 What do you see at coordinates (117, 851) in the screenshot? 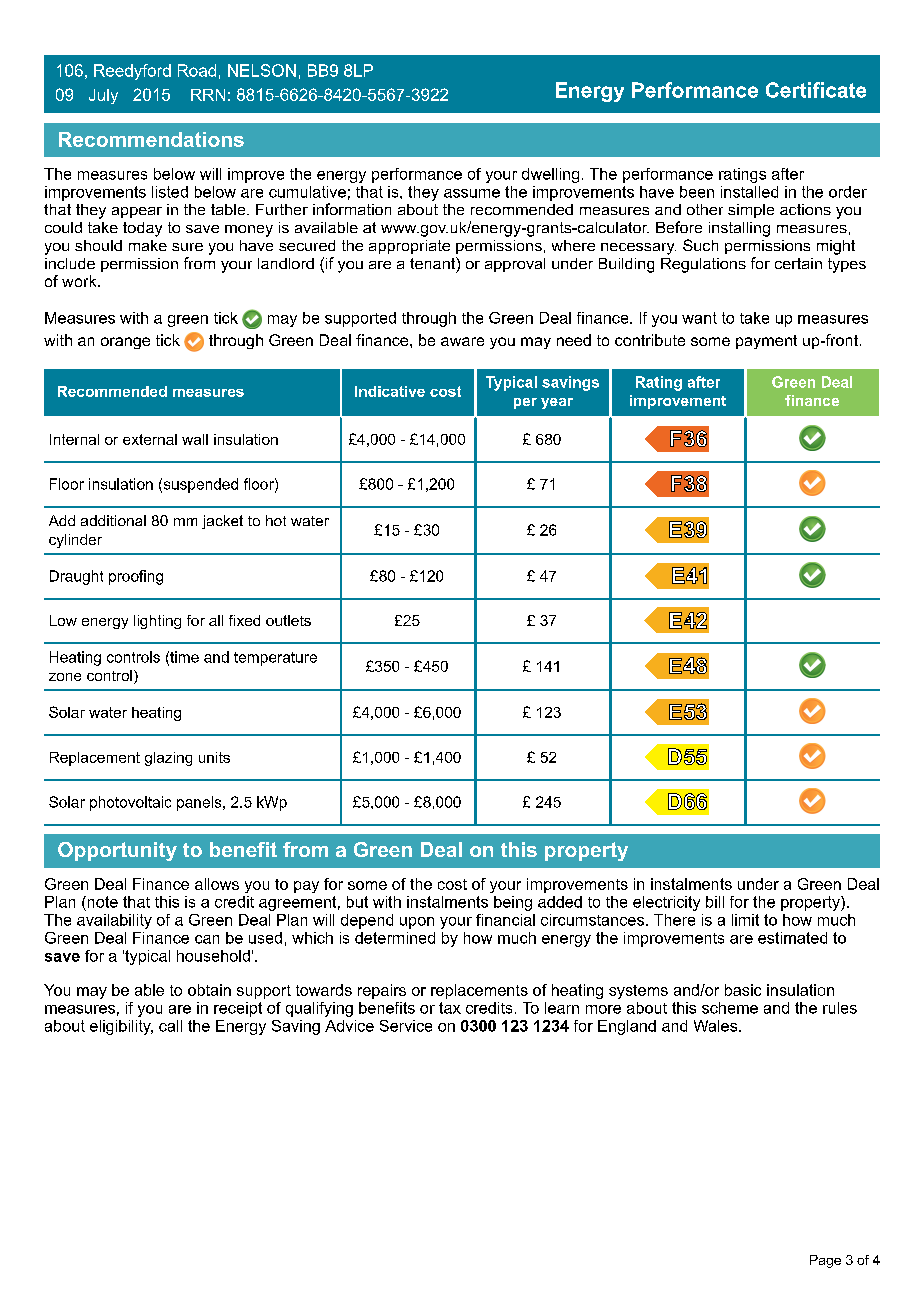
I see `Opportunity` at bounding box center [117, 851].
